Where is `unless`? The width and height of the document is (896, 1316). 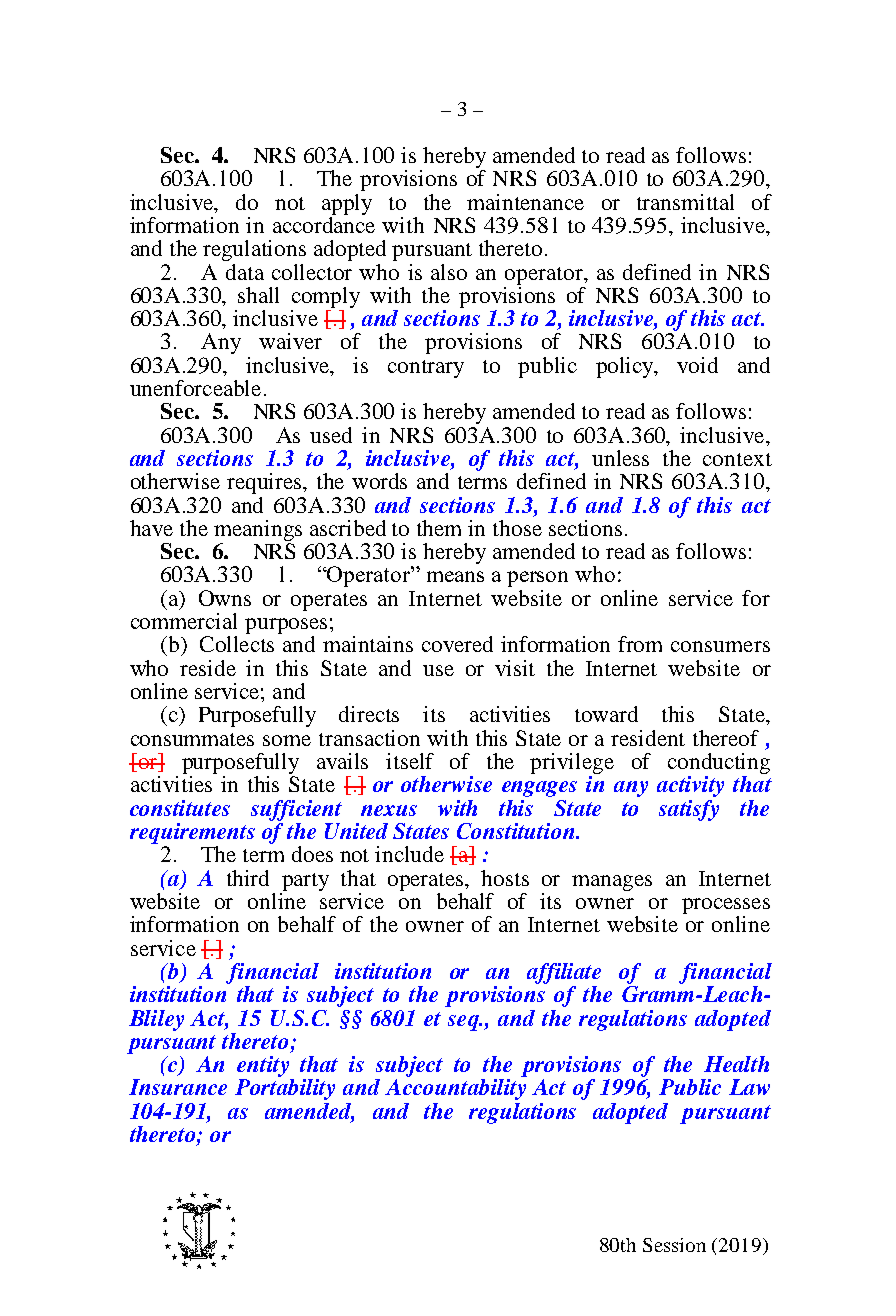
unless is located at coordinates (620, 458).
